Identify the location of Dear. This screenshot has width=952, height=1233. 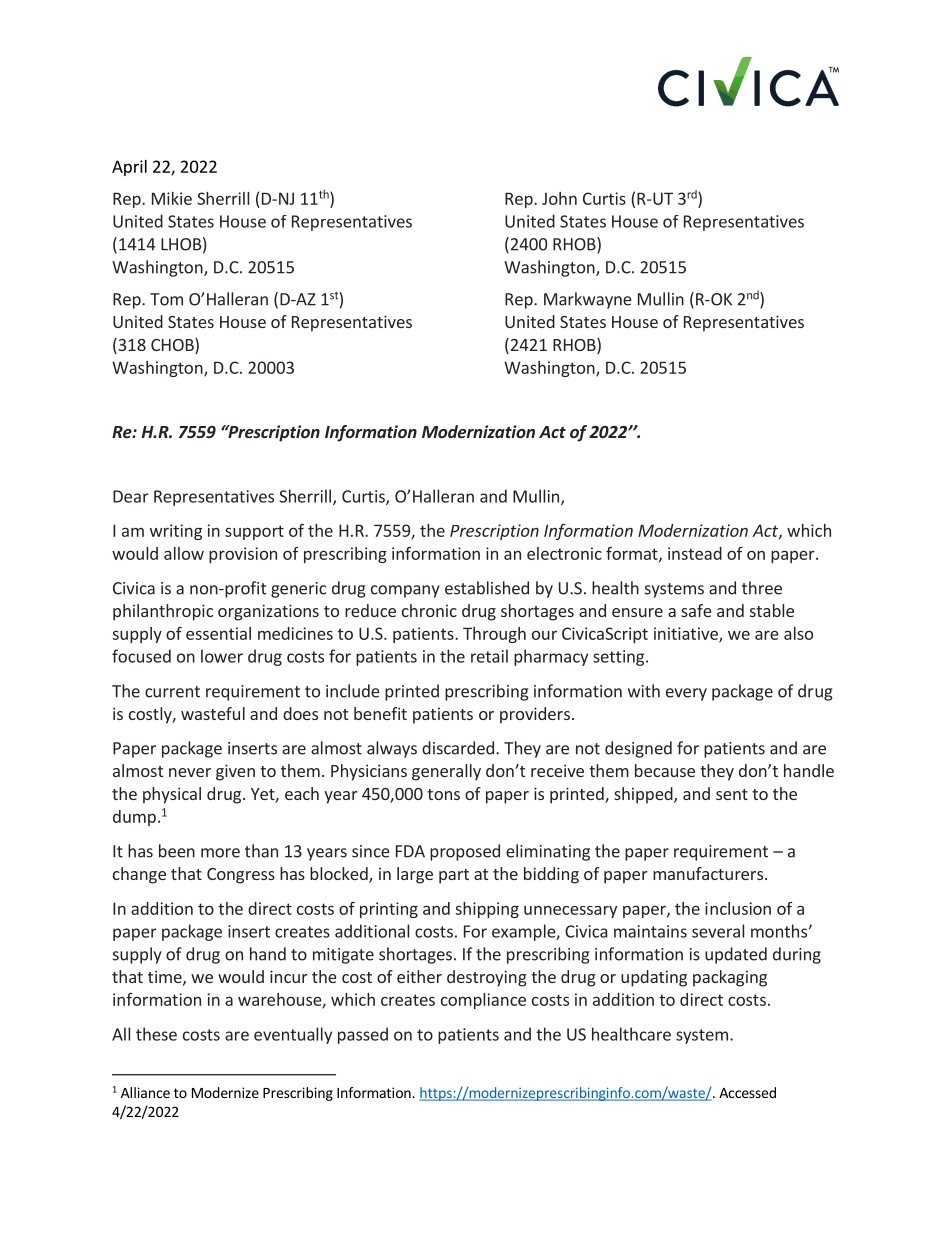
(131, 496).
